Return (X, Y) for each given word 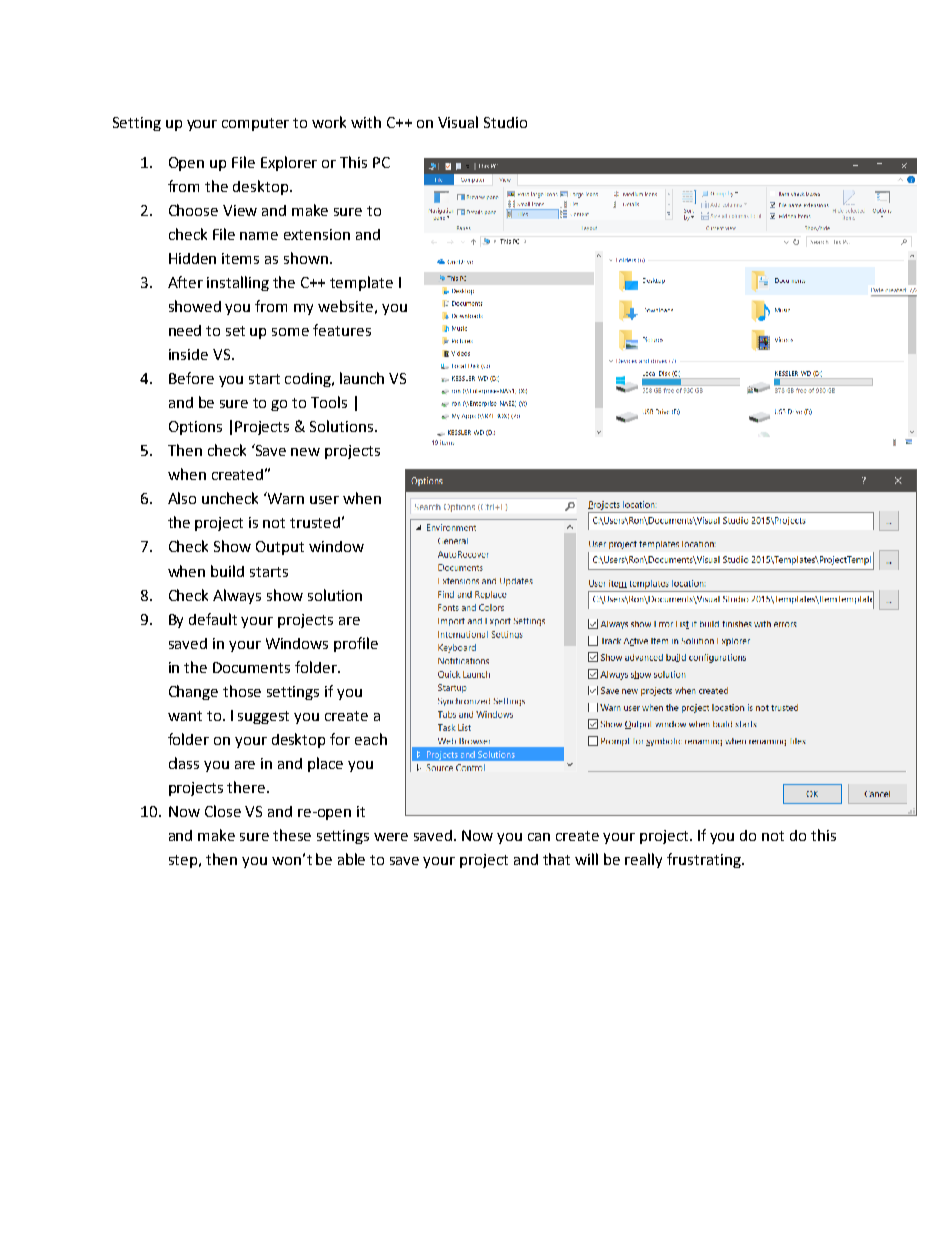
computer (255, 124)
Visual (458, 122)
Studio (505, 122)
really (643, 860)
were (391, 837)
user (324, 500)
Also (182, 498)
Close (223, 811)
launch (362, 378)
